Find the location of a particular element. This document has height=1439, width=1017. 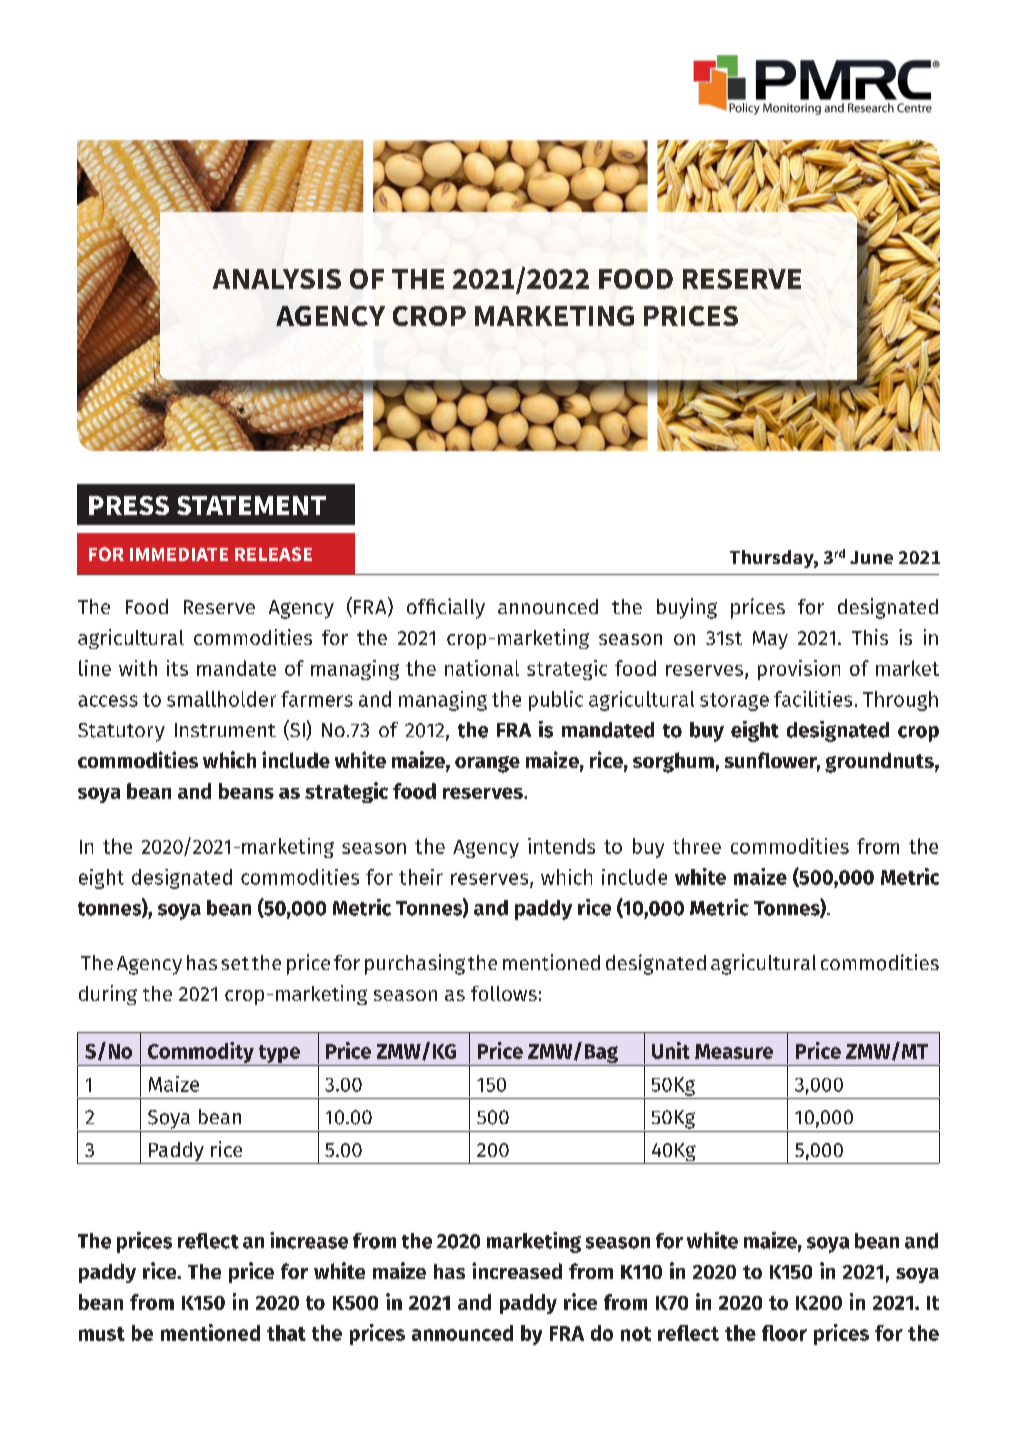

must is located at coordinates (102, 1334).
